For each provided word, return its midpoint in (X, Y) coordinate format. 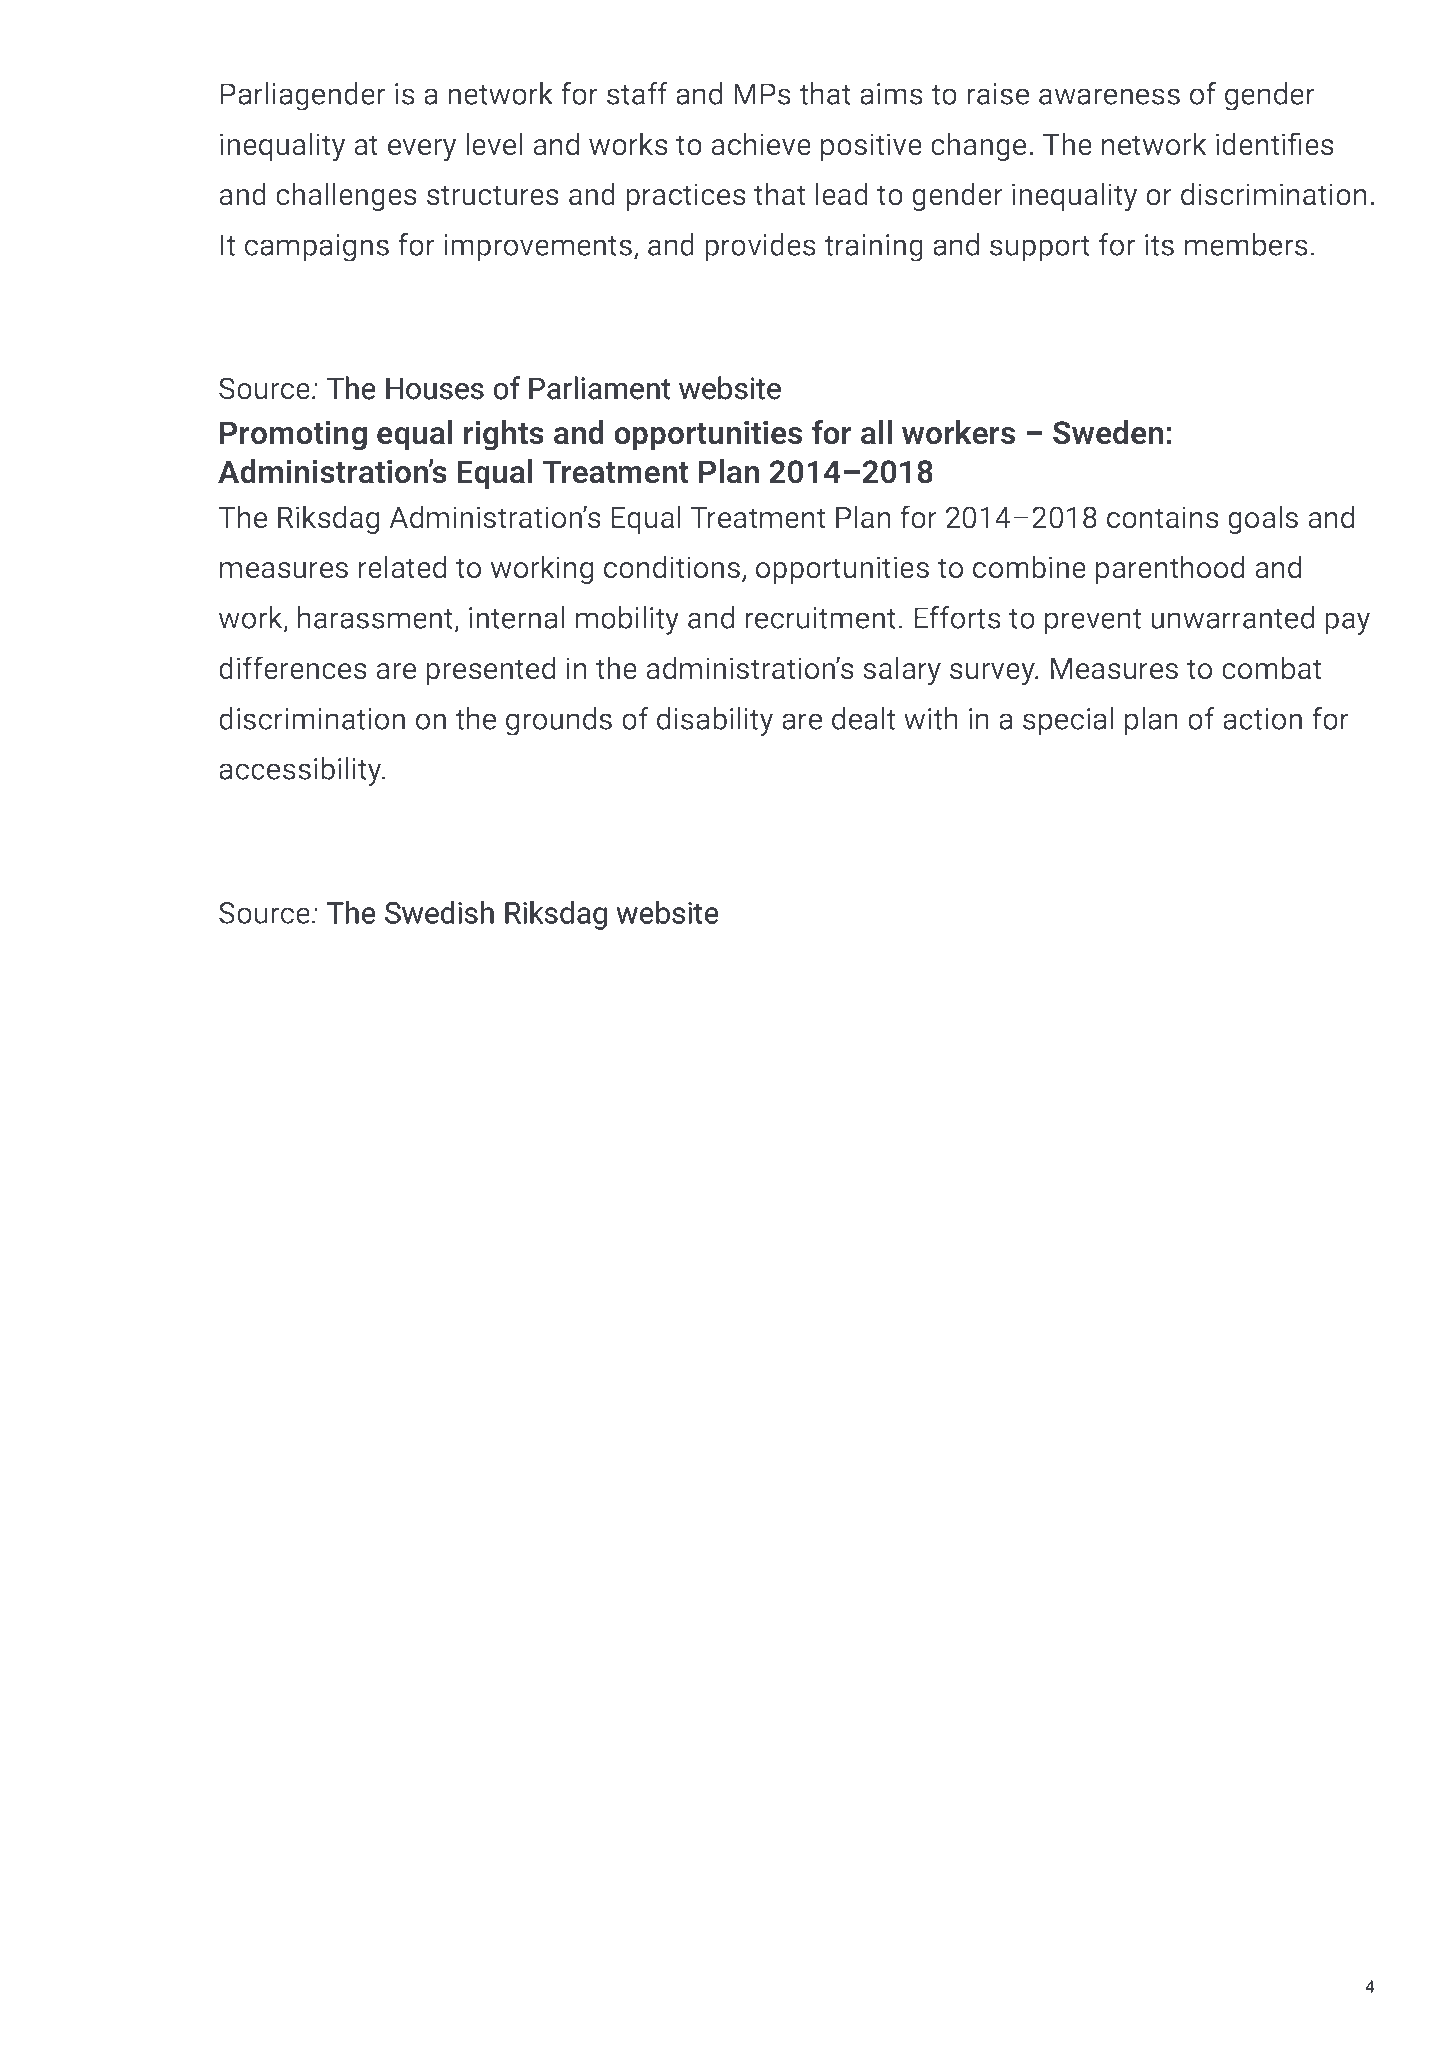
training (873, 248)
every (422, 150)
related (402, 567)
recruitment (820, 618)
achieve (761, 144)
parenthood (1170, 569)
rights (503, 435)
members (1246, 244)
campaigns (317, 248)
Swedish (439, 912)
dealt (863, 718)
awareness (1109, 96)
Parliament (599, 388)
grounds (559, 721)
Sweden (1108, 432)
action (1262, 719)
